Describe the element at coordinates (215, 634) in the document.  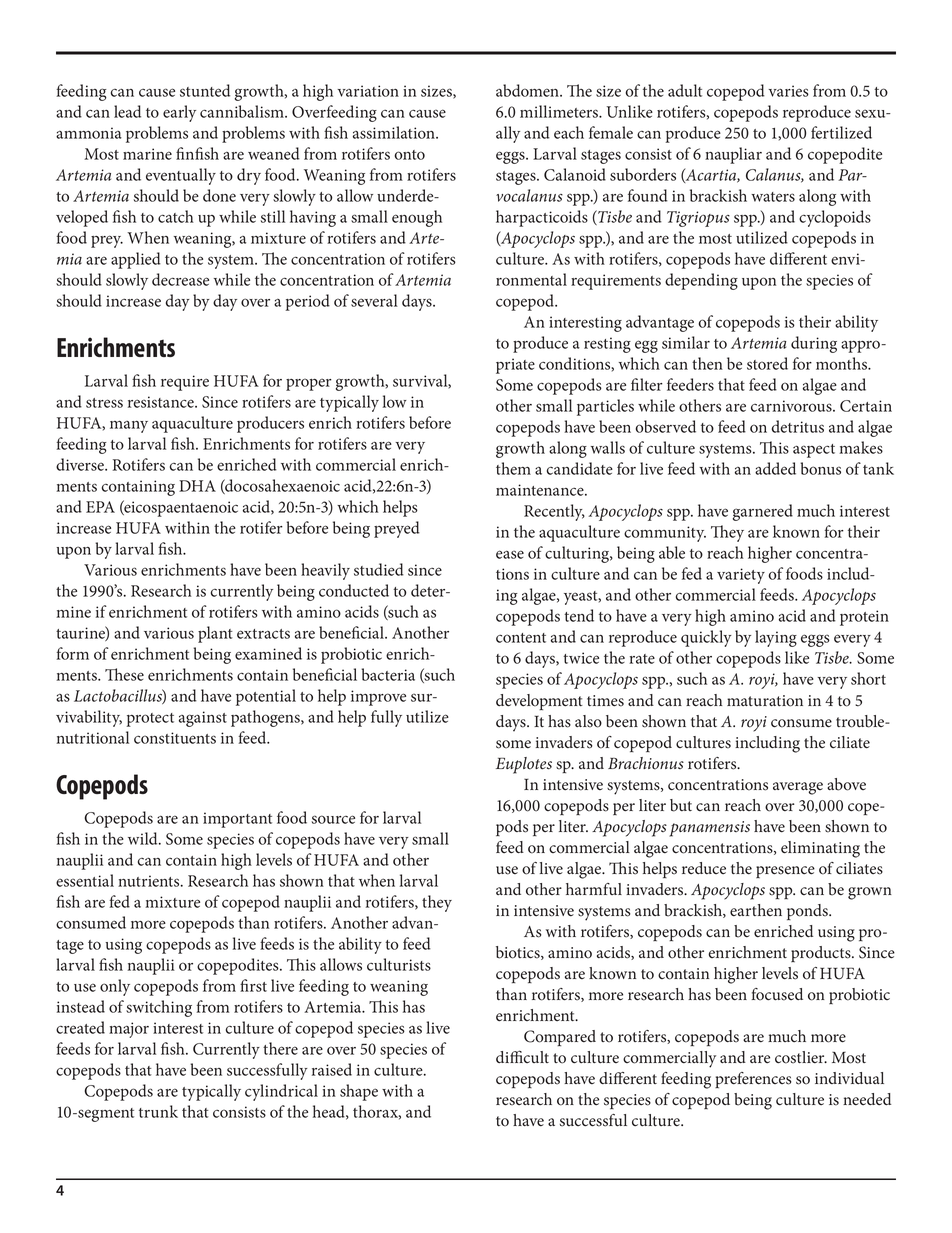
I see `plant` at that location.
